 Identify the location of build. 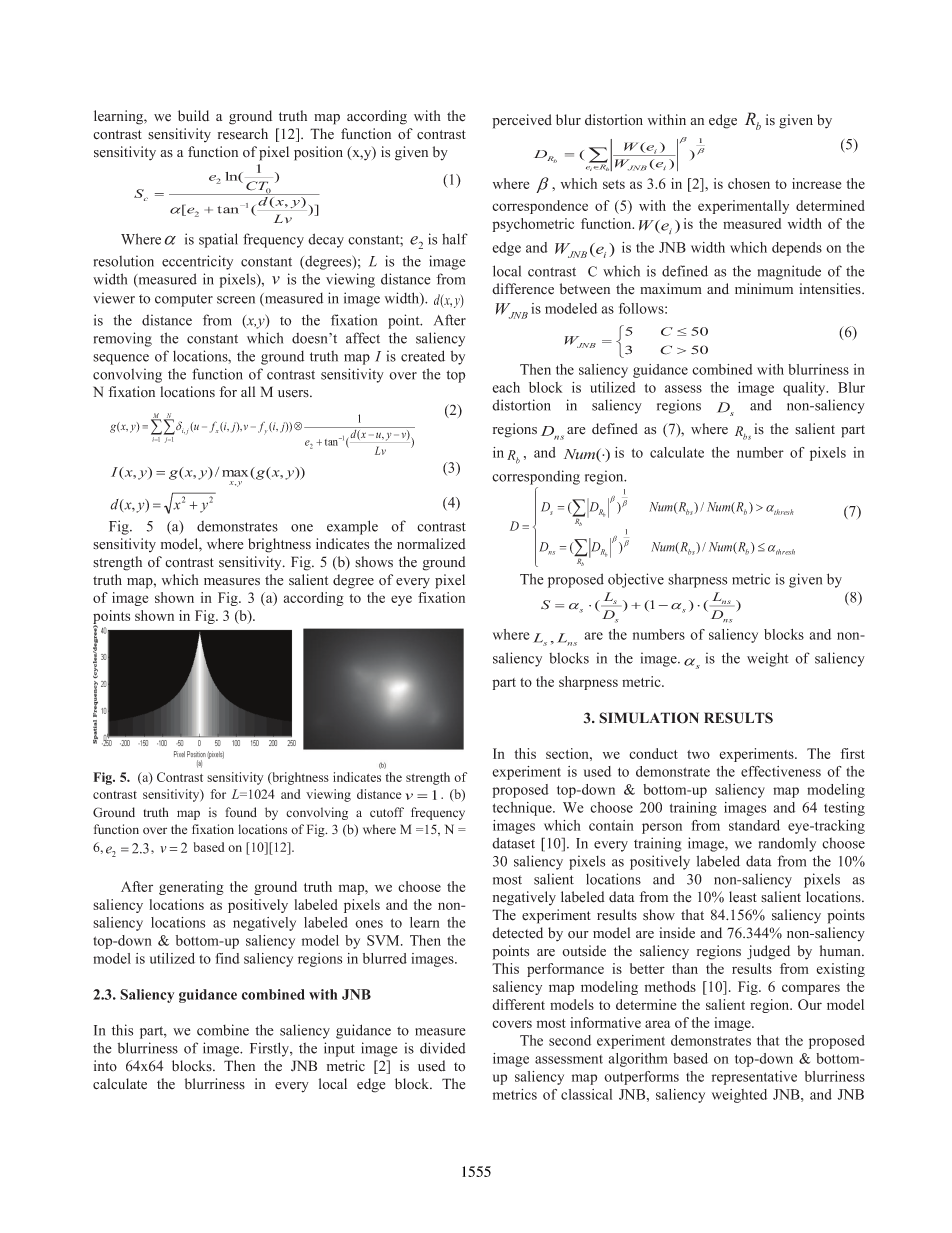
(193, 116).
